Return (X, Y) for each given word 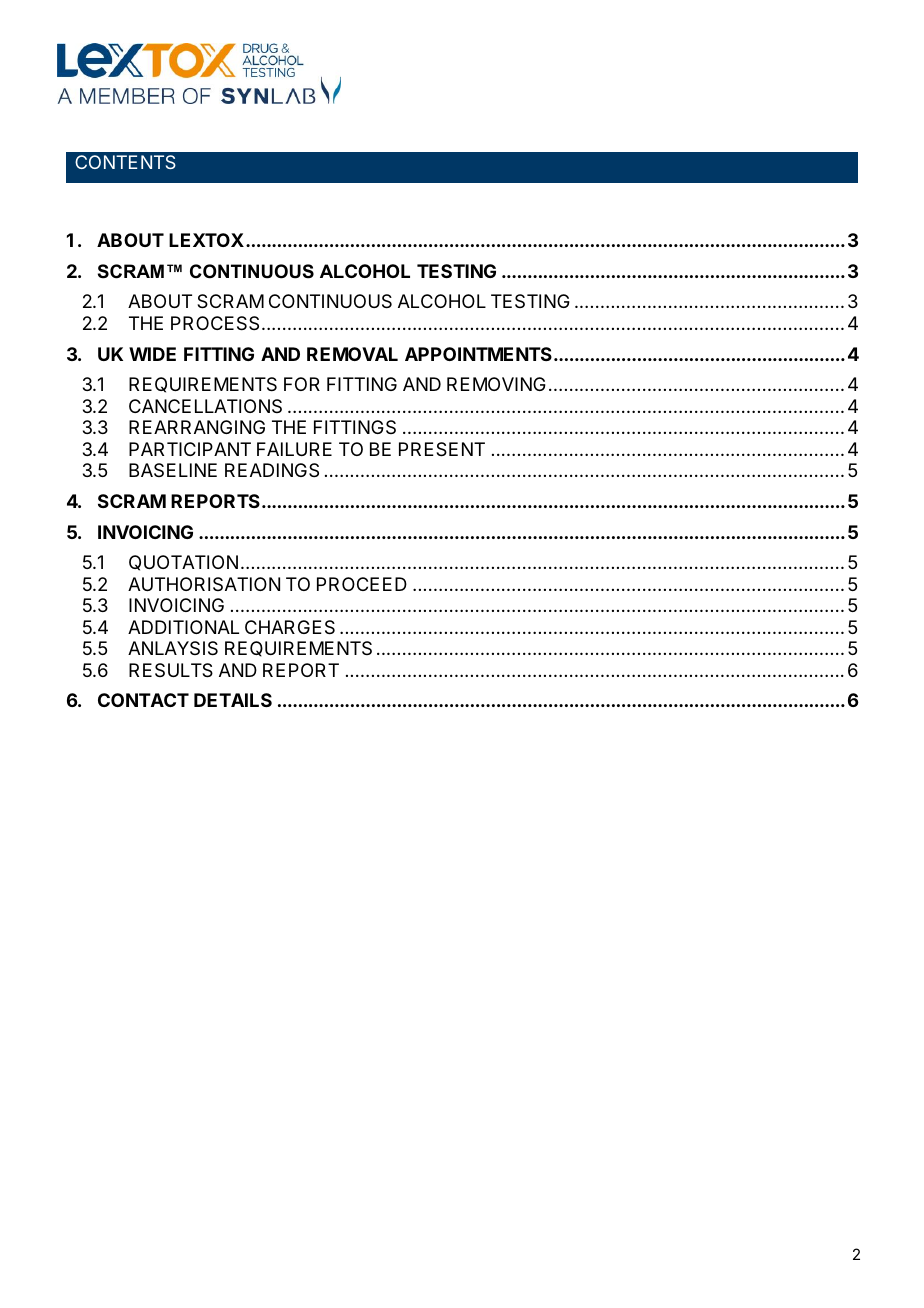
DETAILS (233, 700)
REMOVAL (352, 354)
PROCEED (362, 584)
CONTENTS (125, 162)
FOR (302, 384)
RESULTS (171, 670)
